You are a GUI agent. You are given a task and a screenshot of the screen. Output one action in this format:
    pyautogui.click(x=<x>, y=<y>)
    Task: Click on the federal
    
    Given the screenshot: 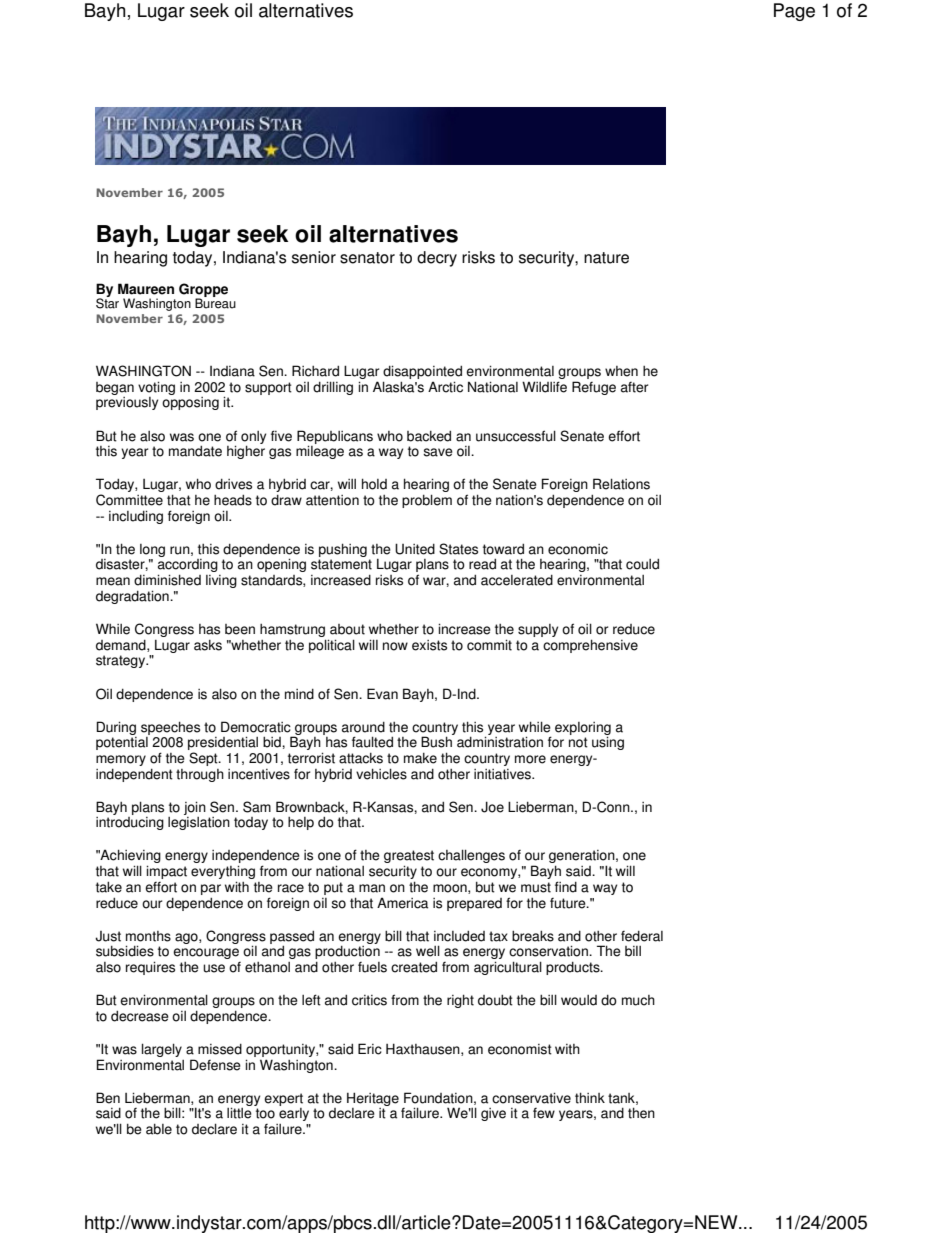 What is the action you would take?
    pyautogui.click(x=642, y=936)
